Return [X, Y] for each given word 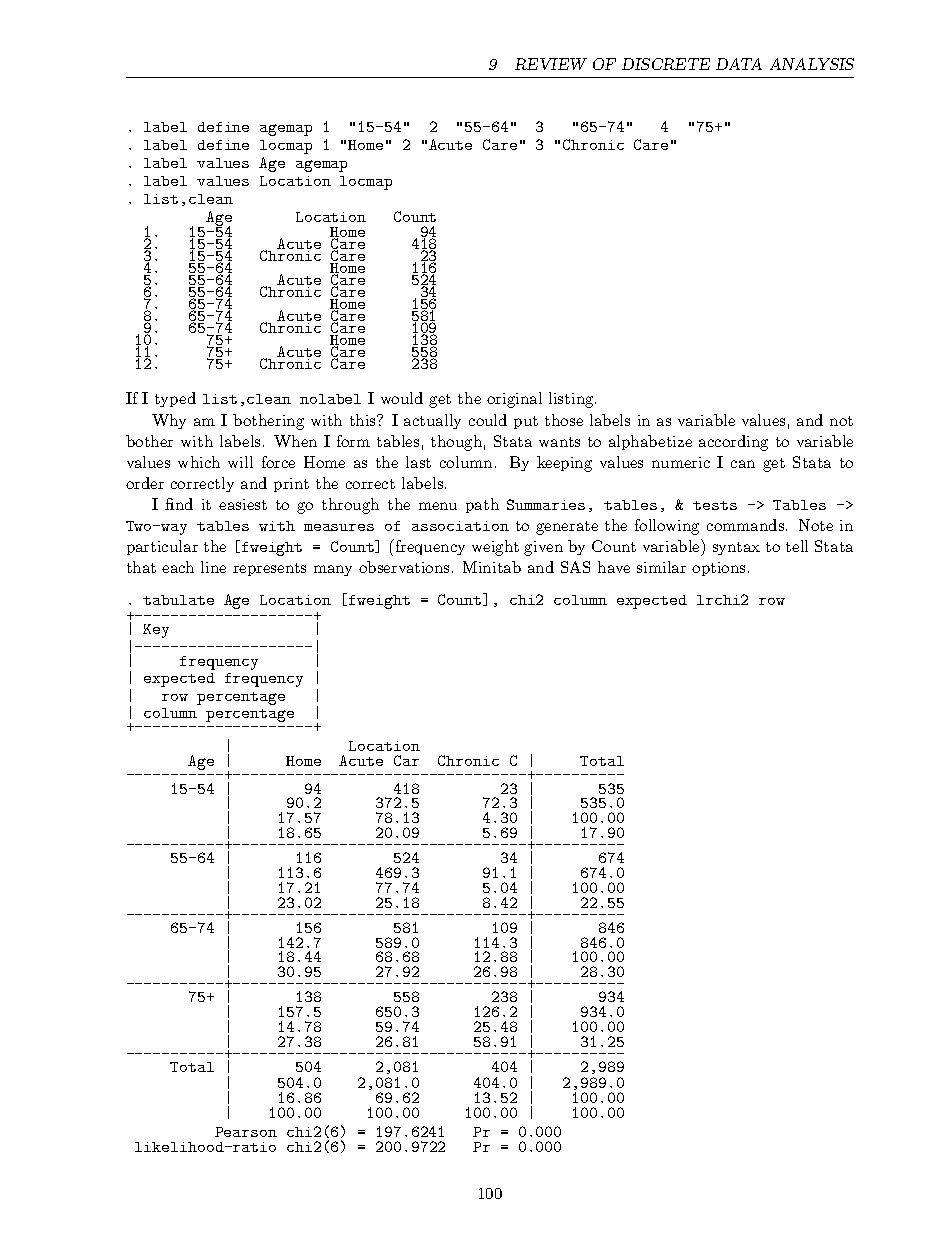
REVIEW [551, 64]
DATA [739, 64]
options [718, 569]
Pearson [246, 1132]
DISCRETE [666, 64]
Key [156, 631]
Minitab [492, 567]
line [213, 567]
